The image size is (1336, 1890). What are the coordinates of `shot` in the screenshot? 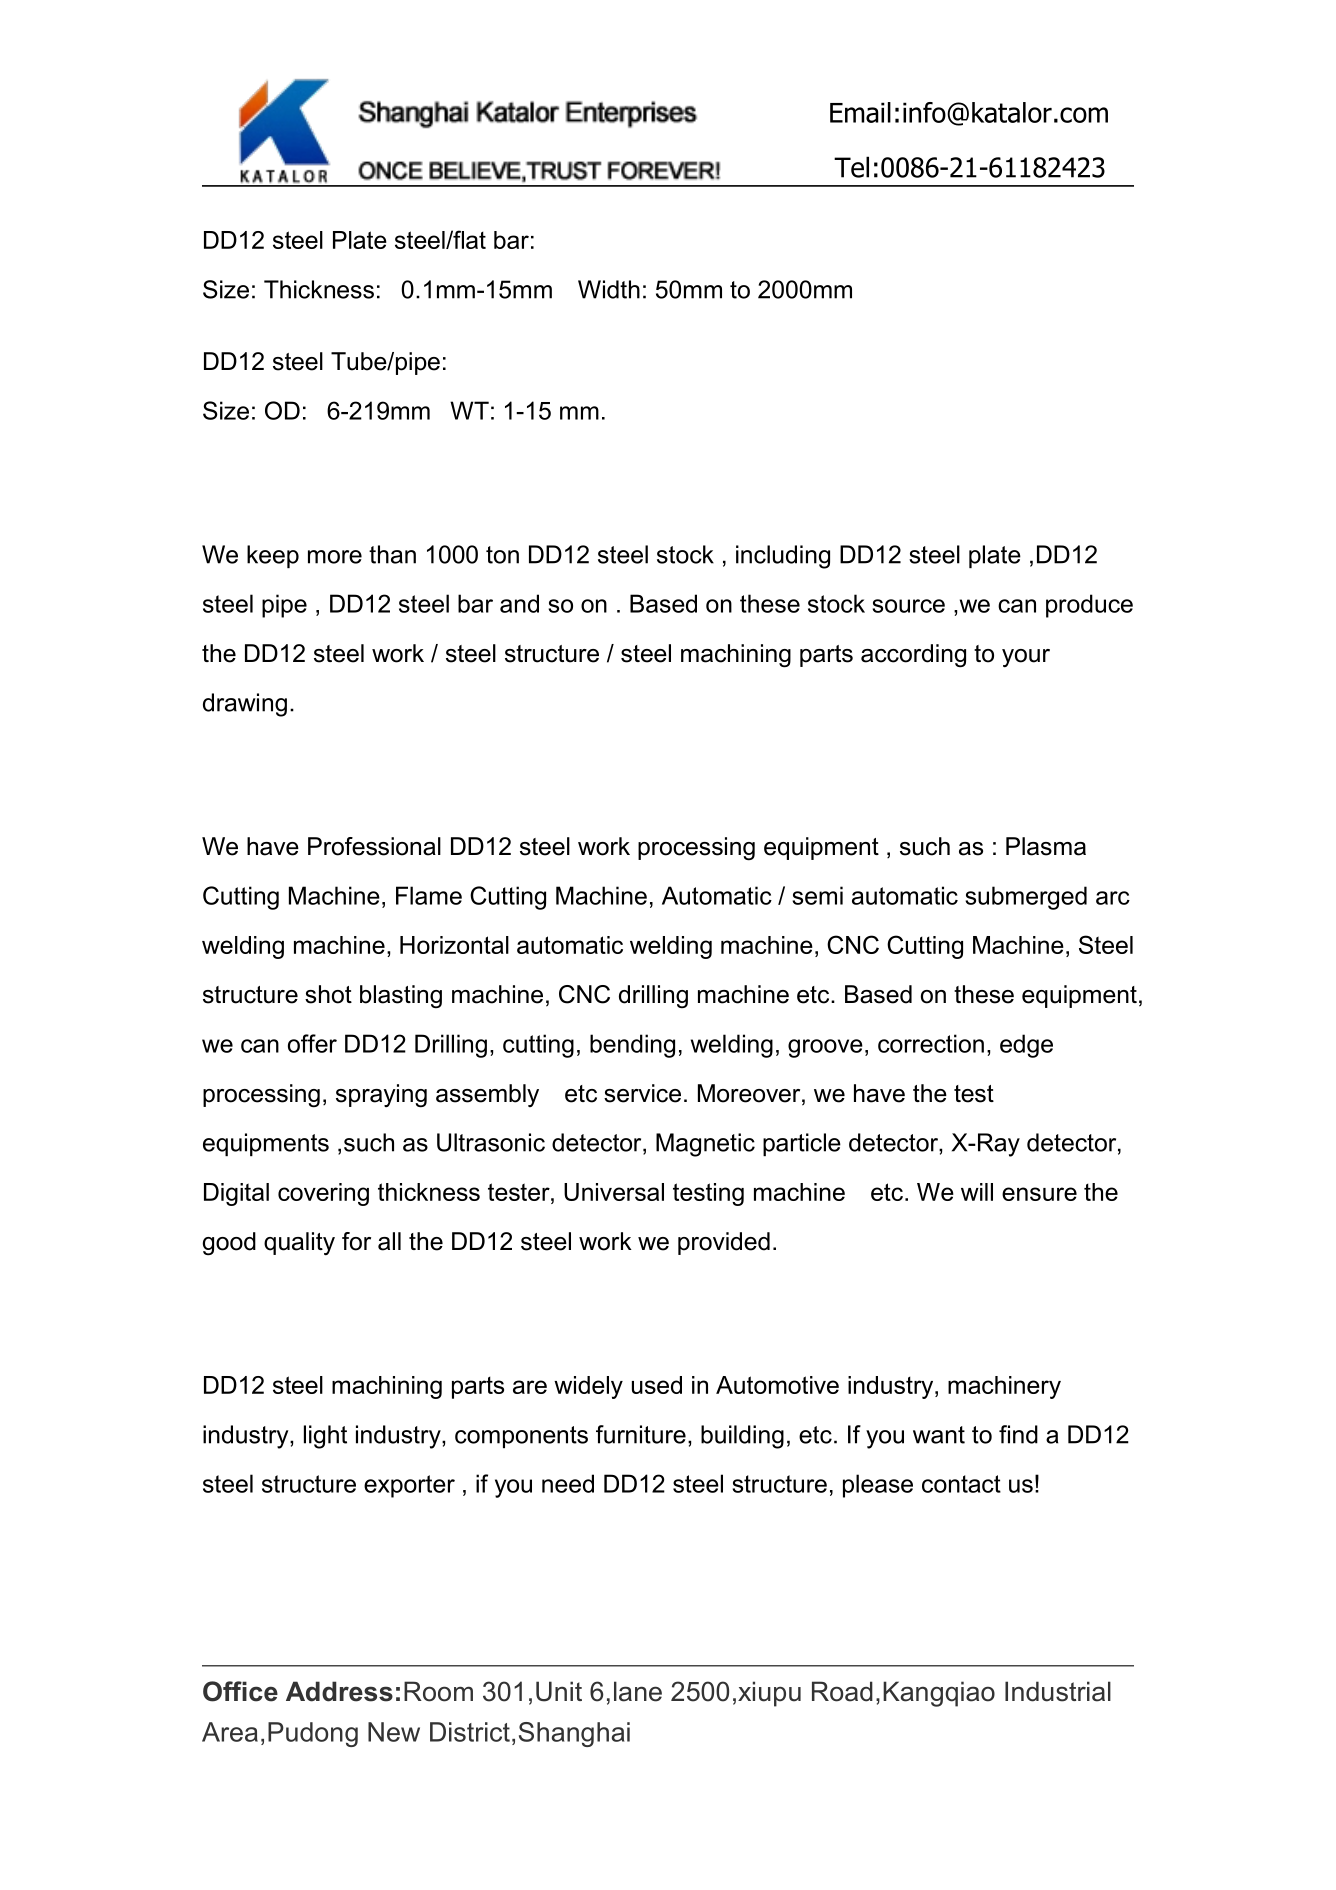 It's located at (328, 994).
